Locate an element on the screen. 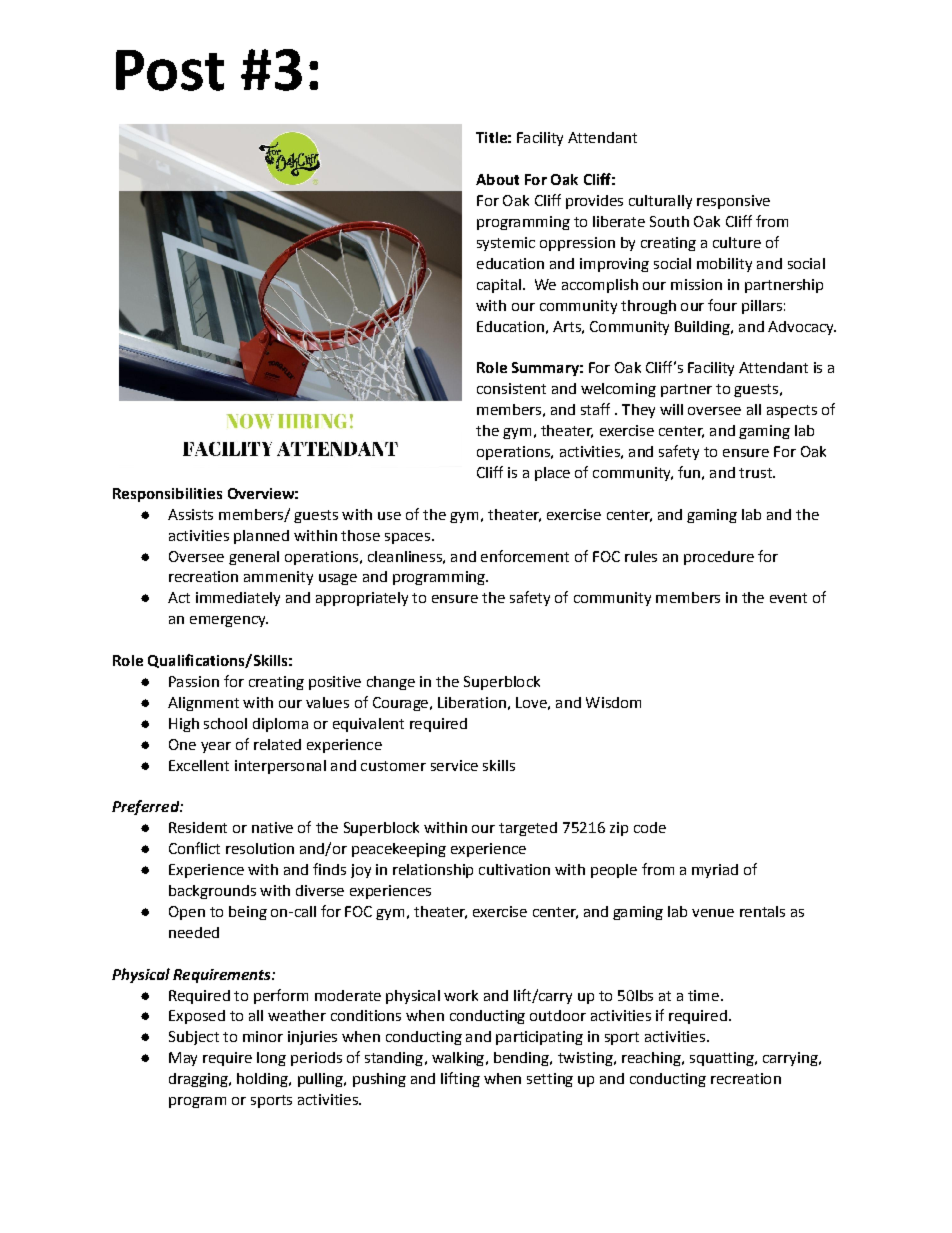  walking is located at coordinates (459, 1059).
